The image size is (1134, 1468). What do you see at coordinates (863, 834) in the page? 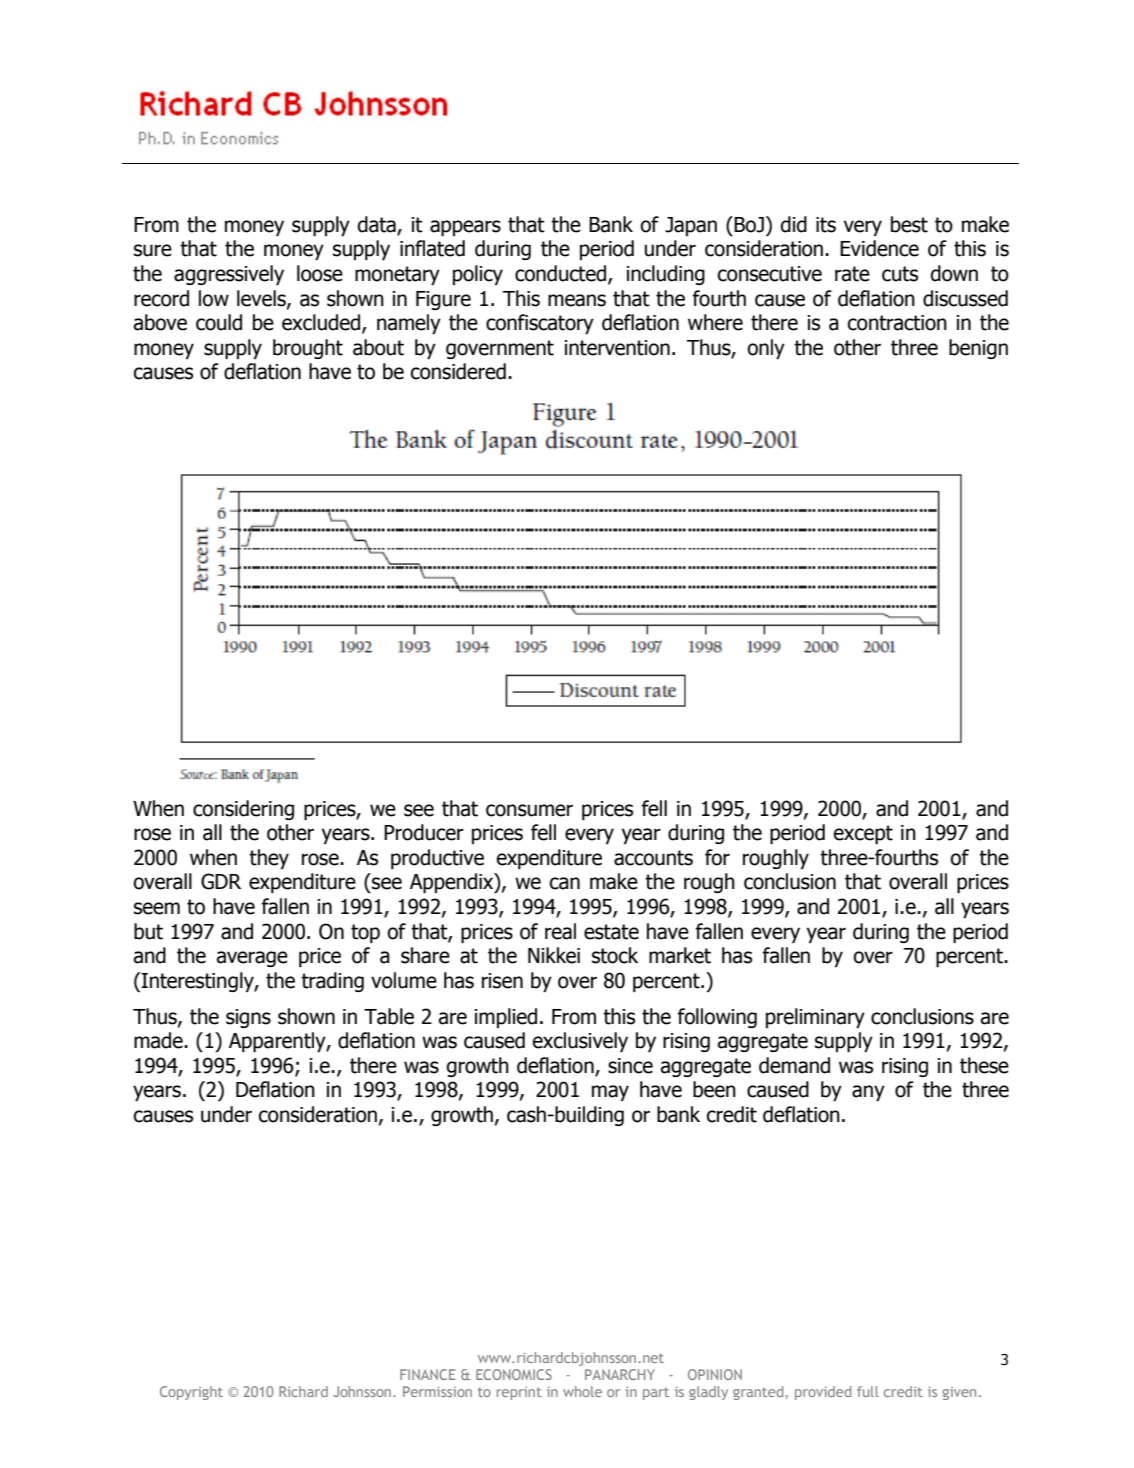
I see `except` at bounding box center [863, 834].
